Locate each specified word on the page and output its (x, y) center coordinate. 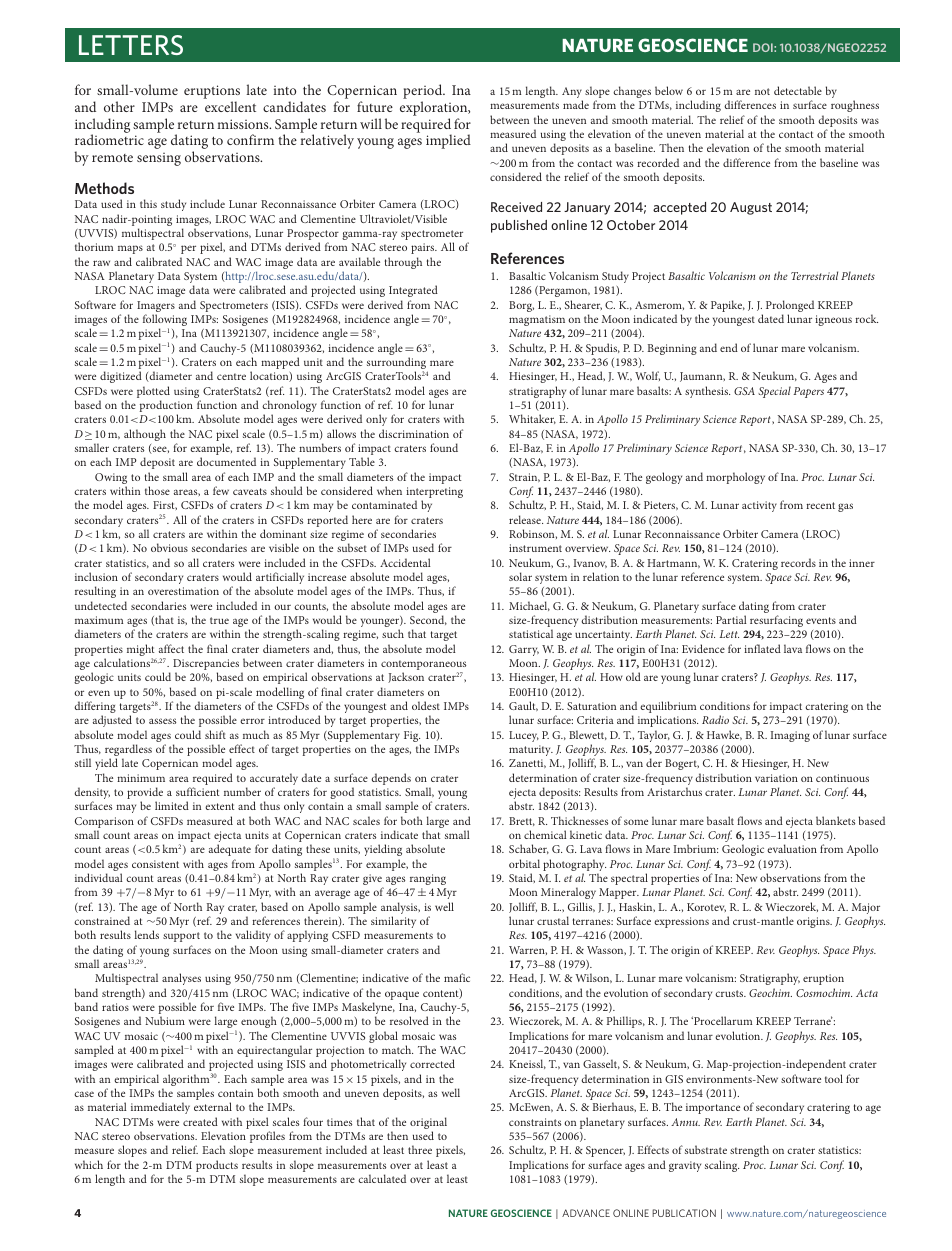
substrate (706, 1149)
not (762, 91)
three (420, 1149)
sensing (159, 159)
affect (171, 648)
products (217, 1166)
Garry (524, 650)
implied (448, 141)
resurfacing (776, 621)
